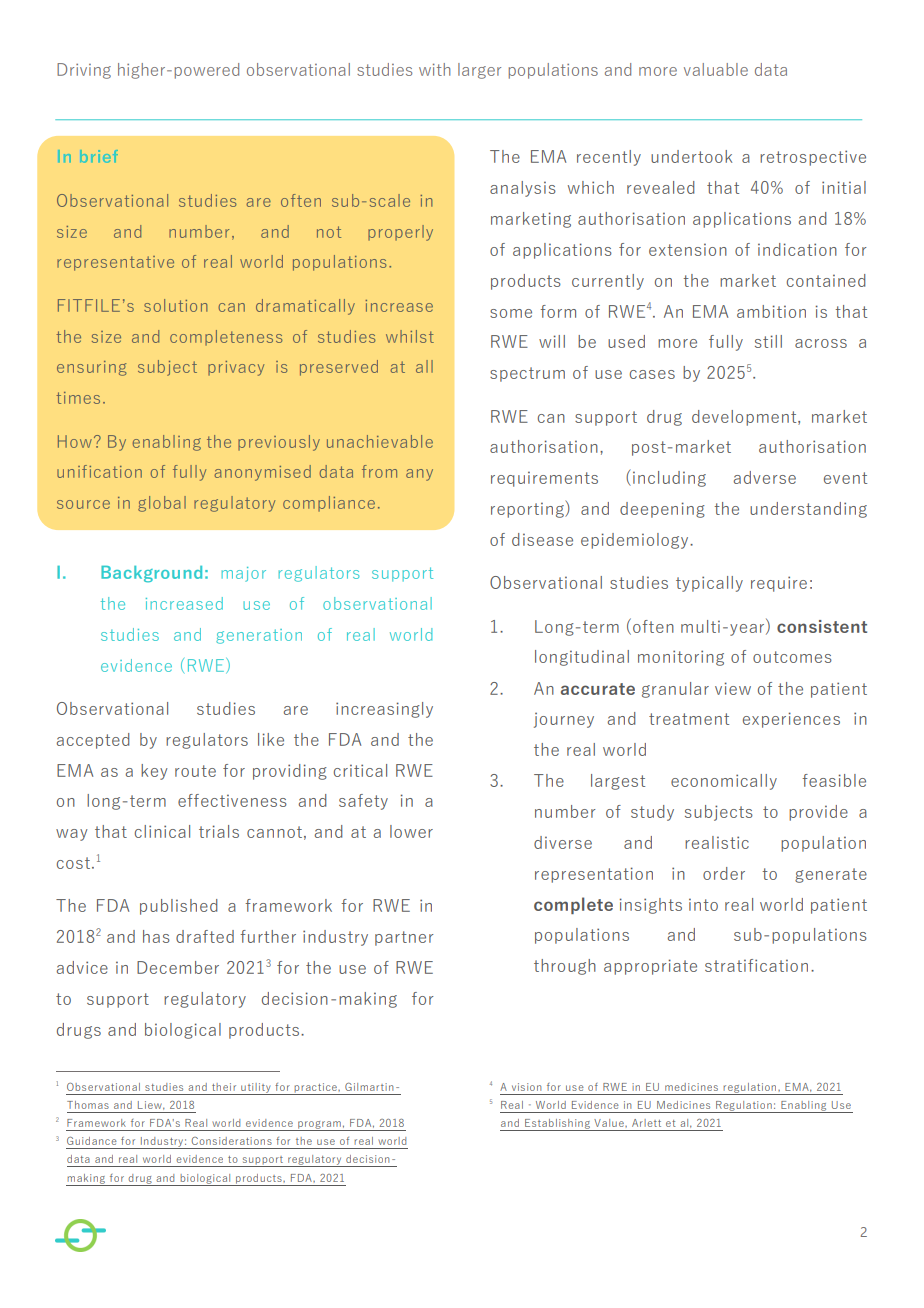 The image size is (924, 1308). What do you see at coordinates (716, 69) in the page?
I see `valuable` at bounding box center [716, 69].
